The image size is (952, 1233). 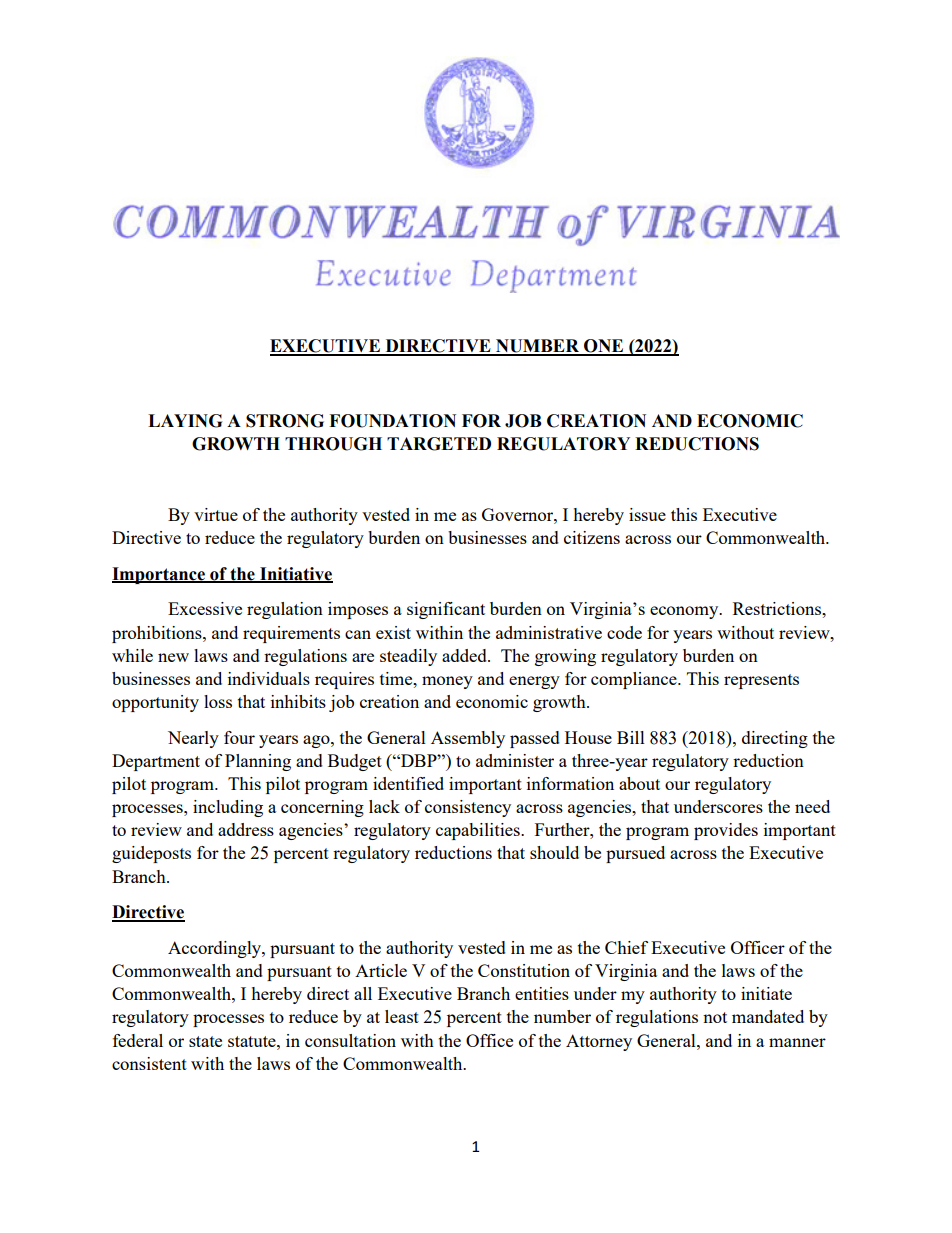 What do you see at coordinates (173, 657) in the document?
I see `new` at bounding box center [173, 657].
